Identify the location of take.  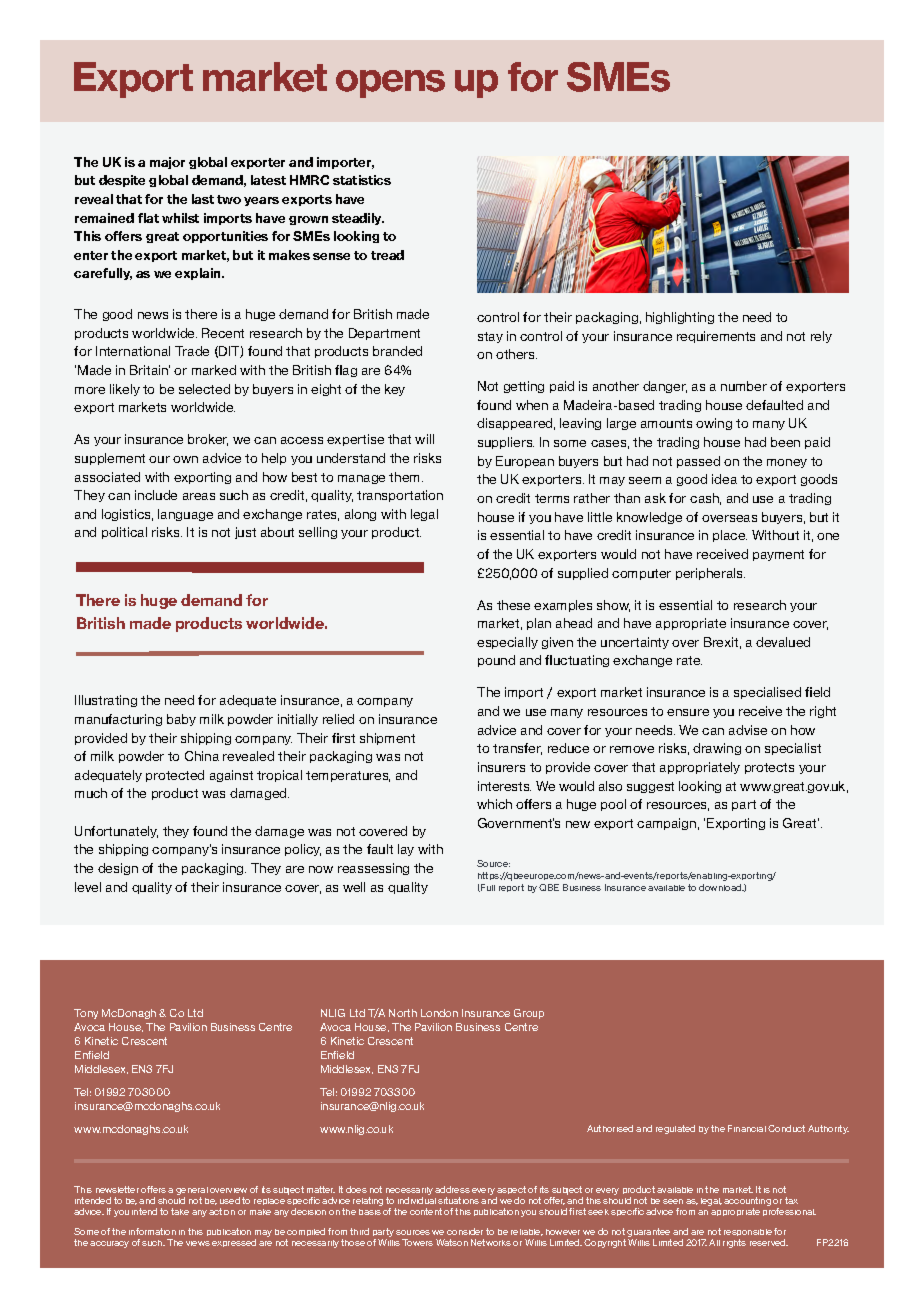
(180, 1211).
